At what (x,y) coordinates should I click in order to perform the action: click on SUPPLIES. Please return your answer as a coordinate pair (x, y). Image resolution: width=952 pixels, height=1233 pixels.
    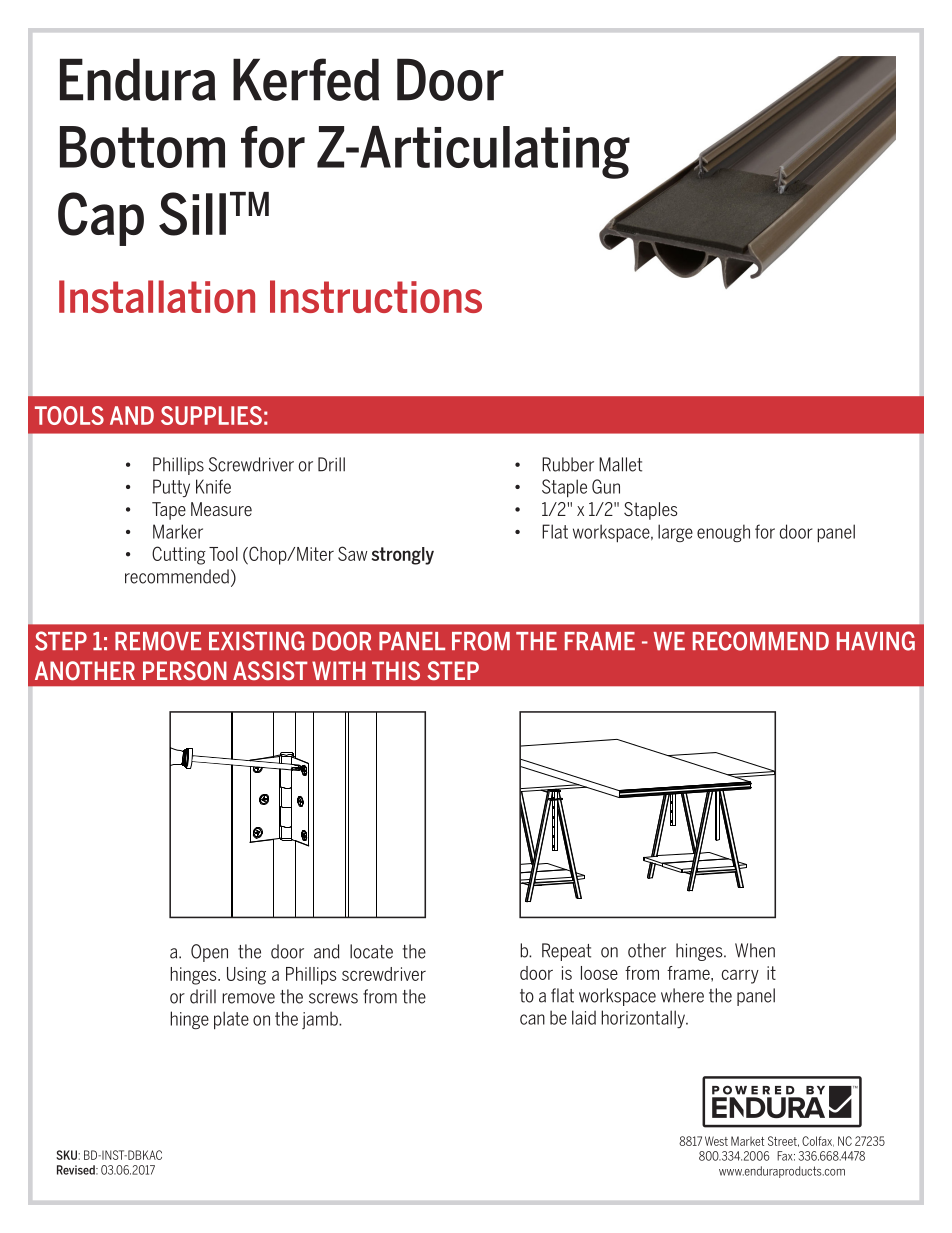
    Looking at the image, I should click on (211, 415).
